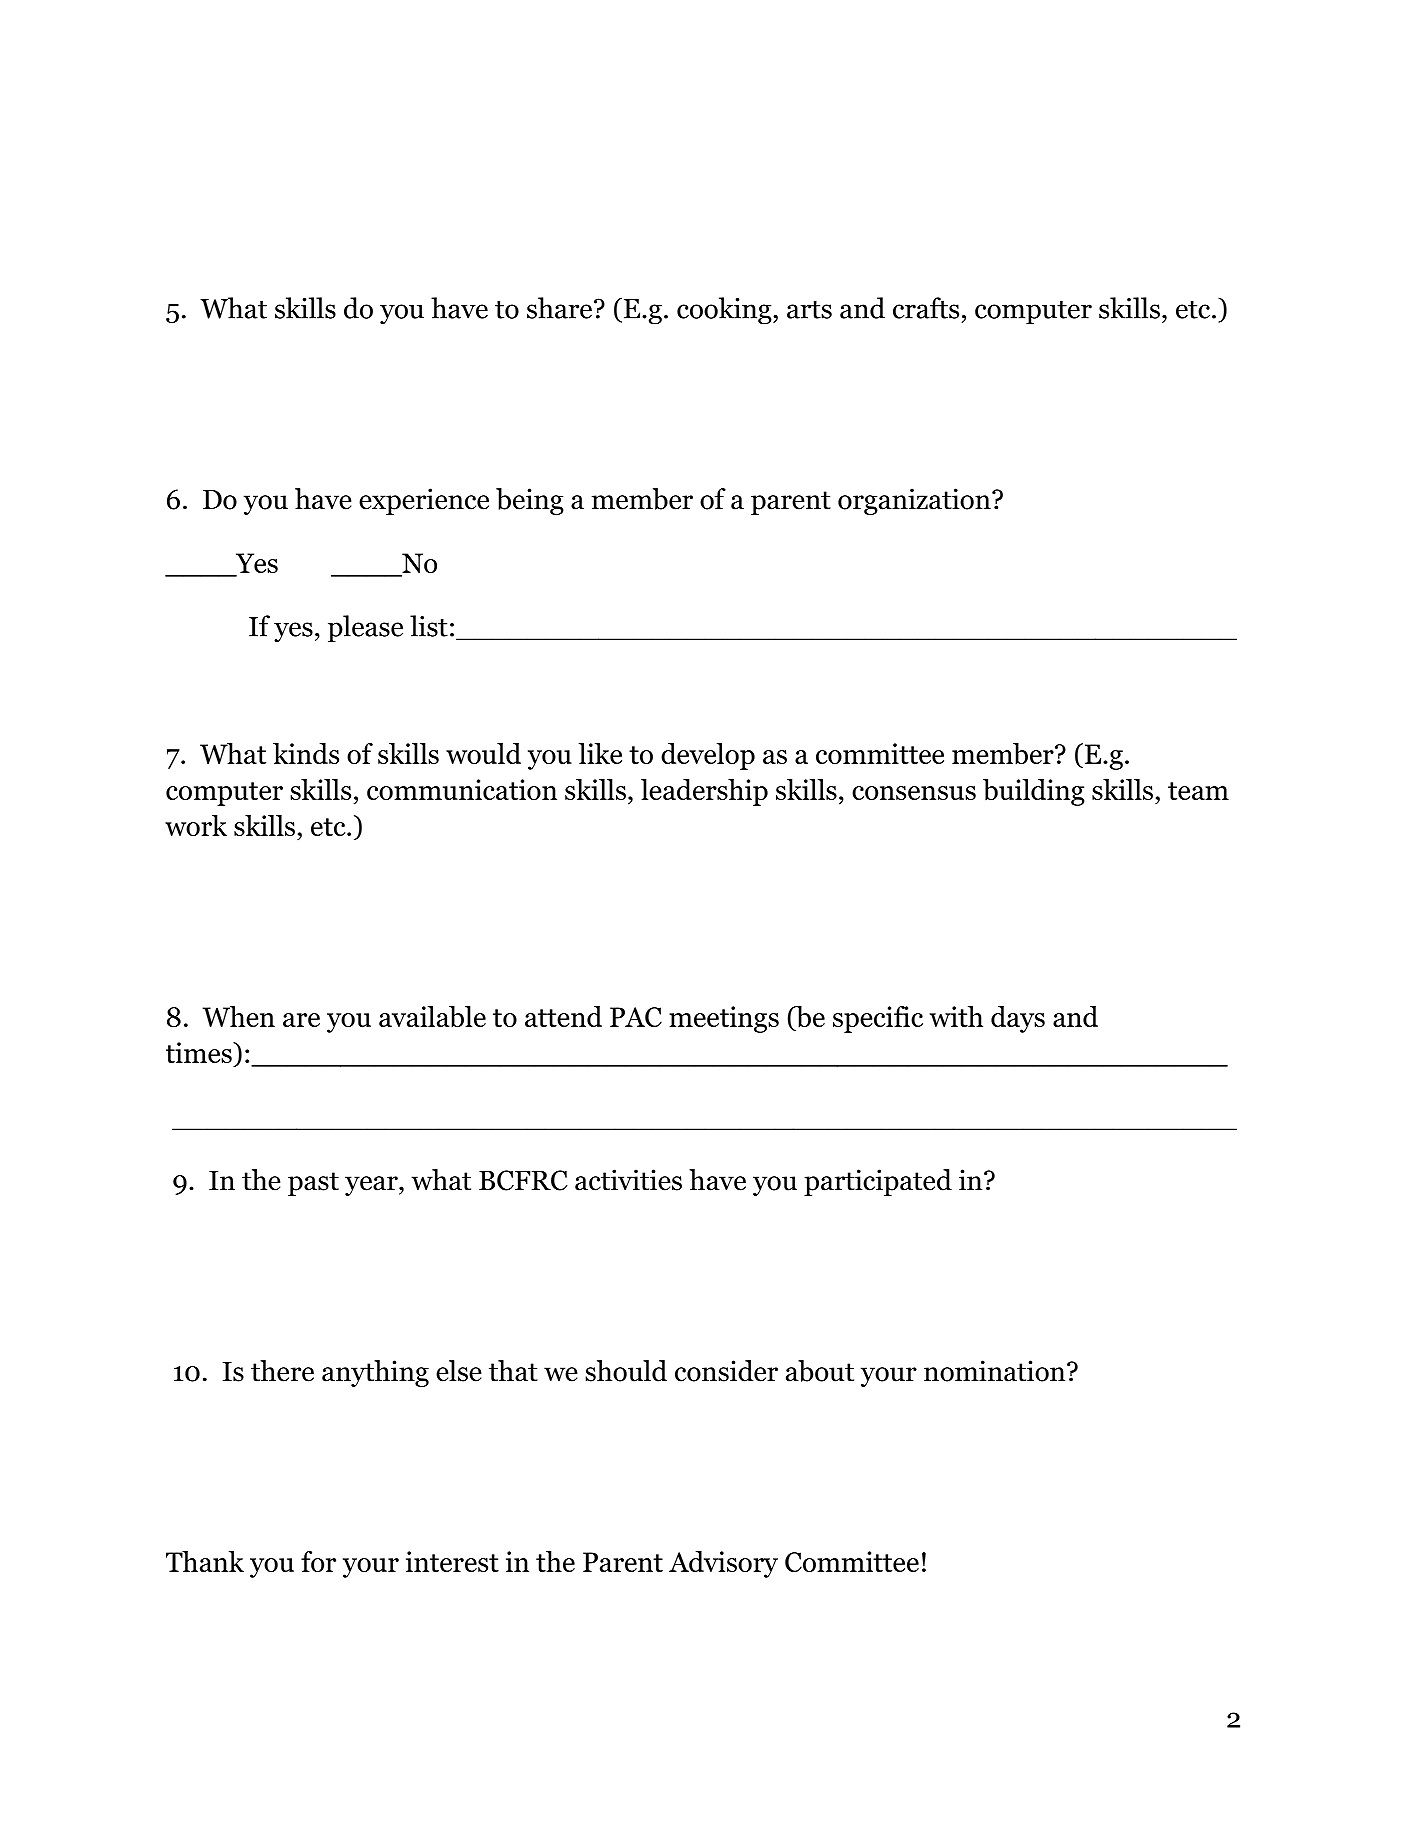 Image resolution: width=1407 pixels, height=1821 pixels. What do you see at coordinates (1034, 792) in the document?
I see `building` at bounding box center [1034, 792].
